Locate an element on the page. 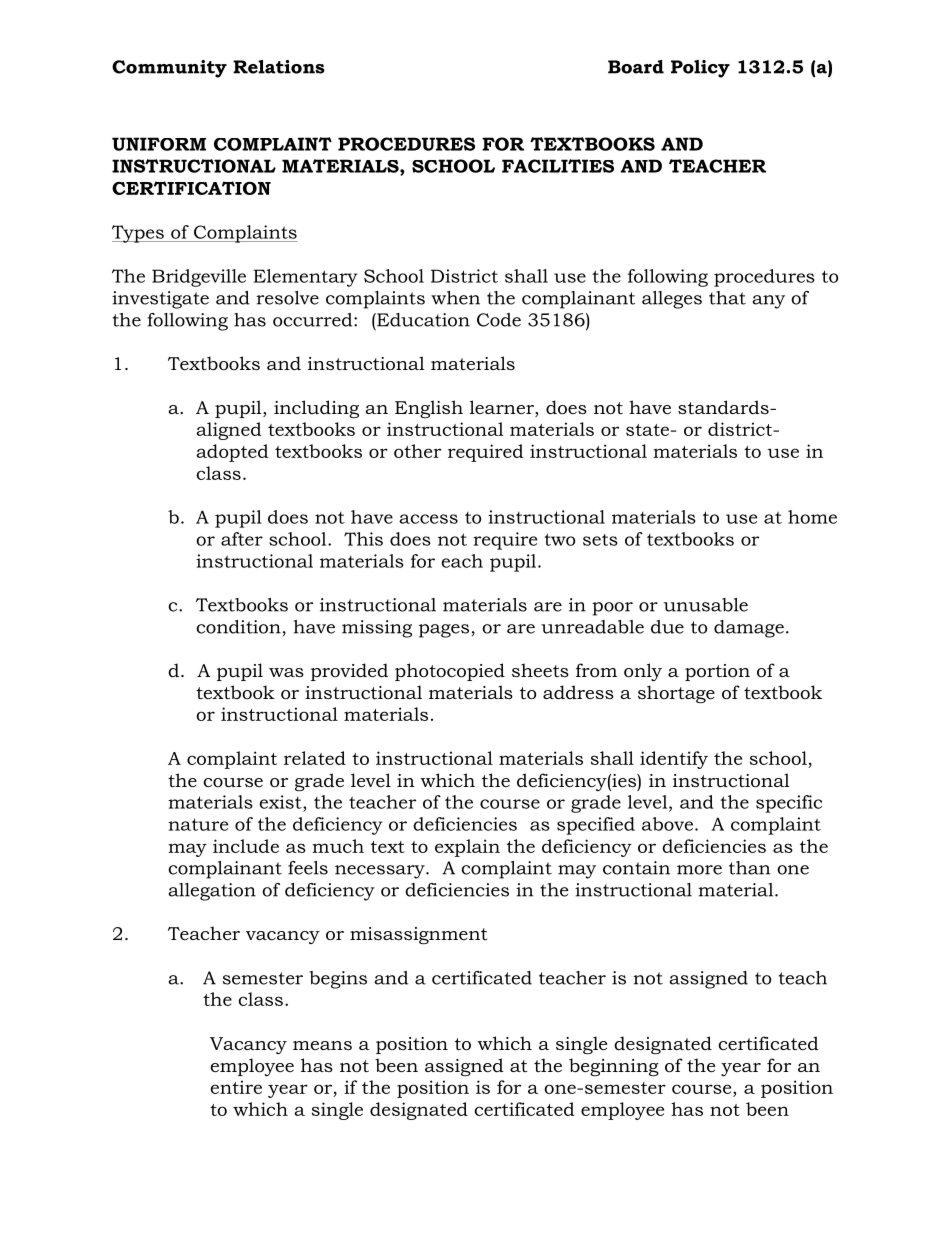 The height and width of the page is (1233, 952). Community is located at coordinates (169, 69).
